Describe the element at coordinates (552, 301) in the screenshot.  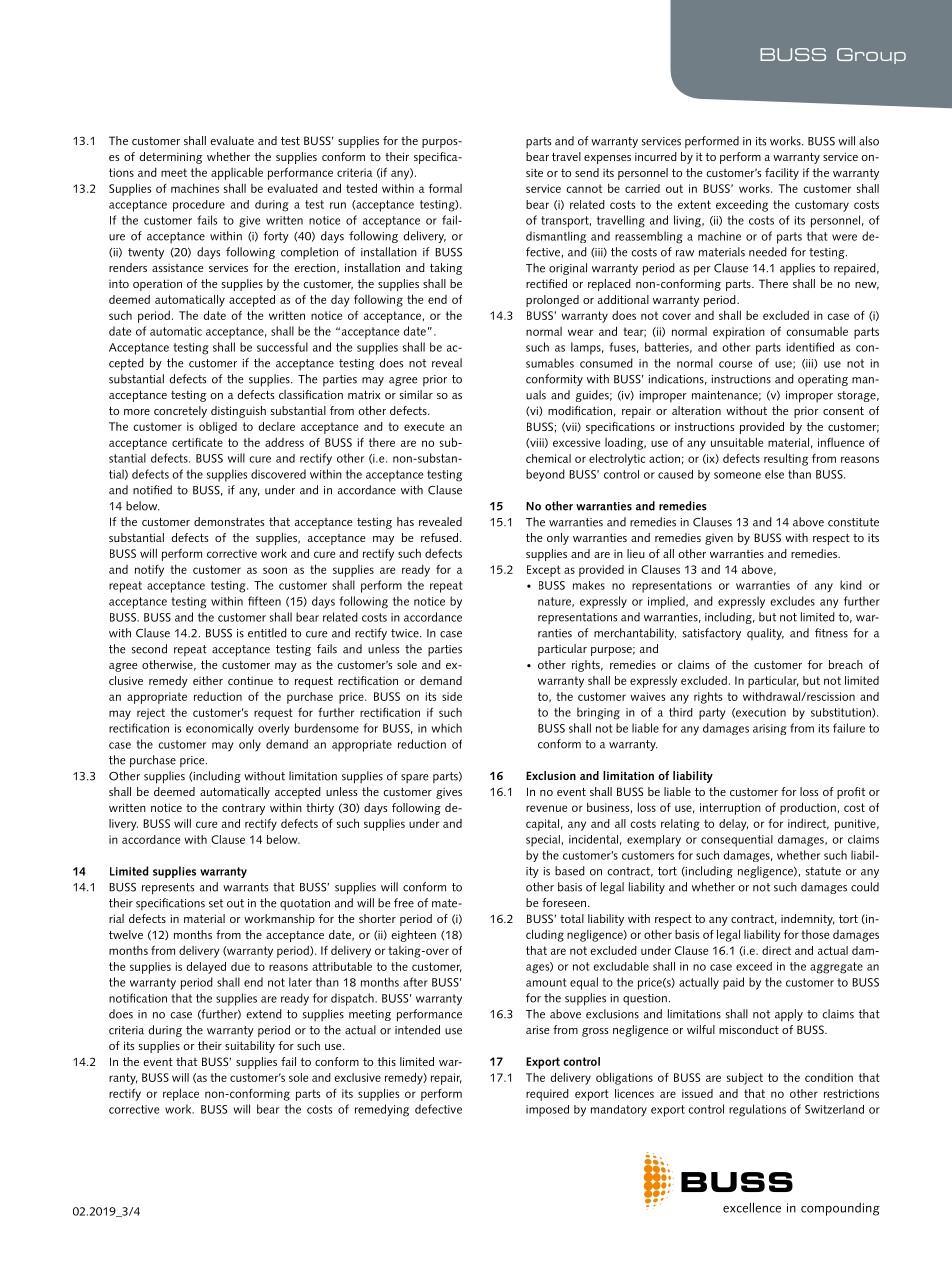
I see `prolonged` at that location.
